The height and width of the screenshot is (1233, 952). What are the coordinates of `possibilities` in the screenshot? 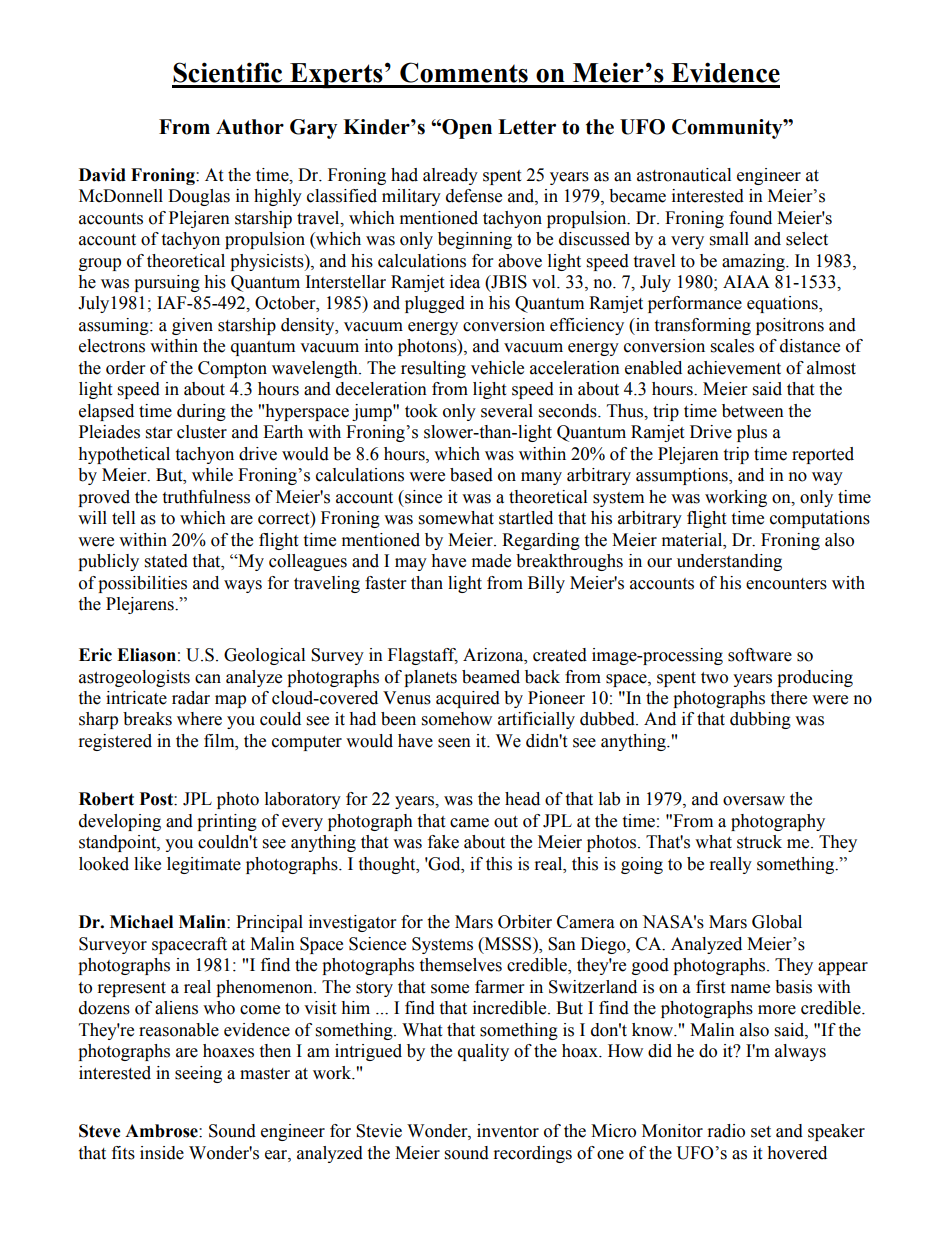 It's located at (142, 584).
